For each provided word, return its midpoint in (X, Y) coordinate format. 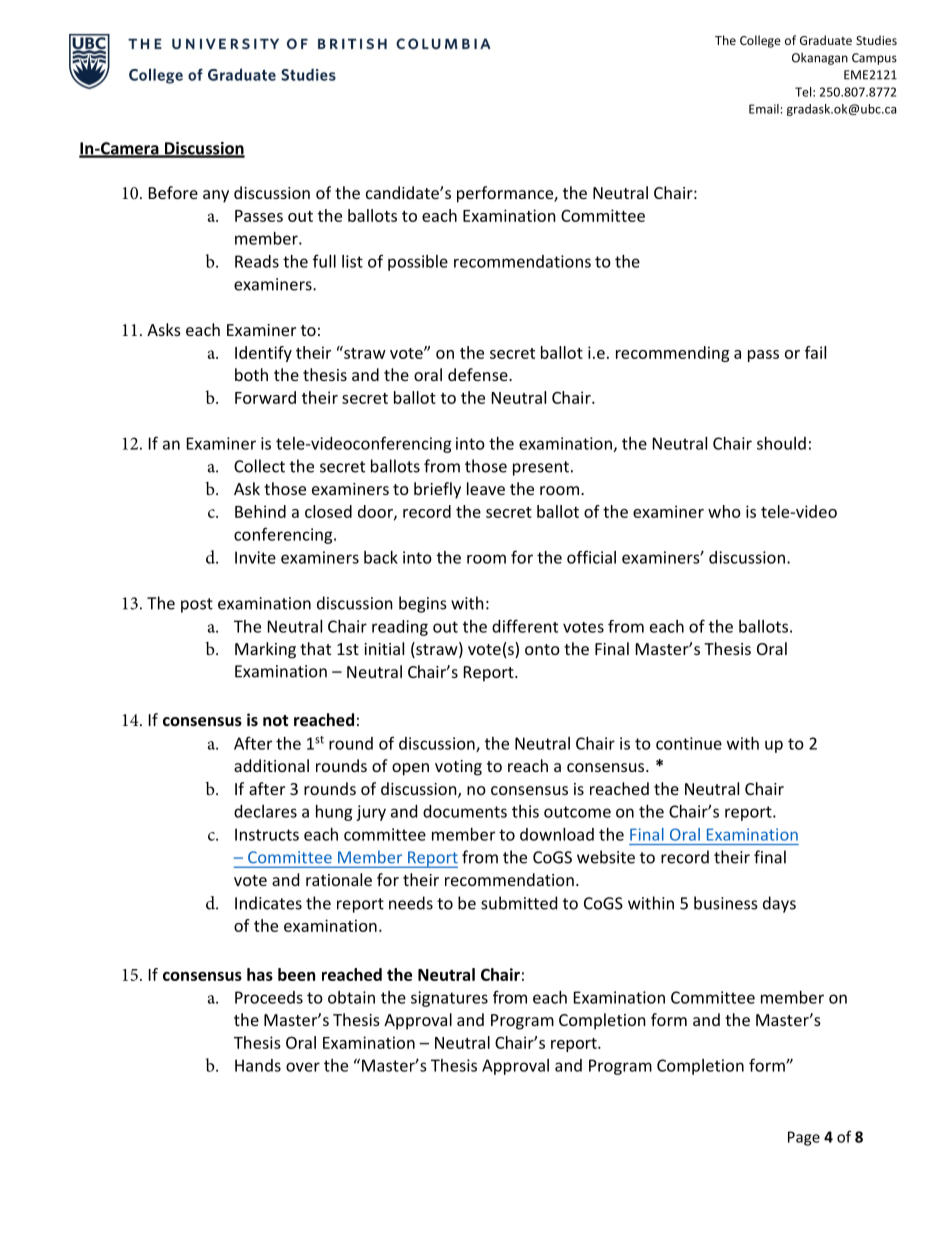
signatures (449, 999)
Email (764, 109)
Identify (263, 354)
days (779, 904)
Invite (255, 557)
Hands (258, 1065)
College (760, 41)
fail (815, 352)
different (525, 626)
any (216, 196)
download (557, 834)
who (724, 511)
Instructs (267, 834)
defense (479, 374)
